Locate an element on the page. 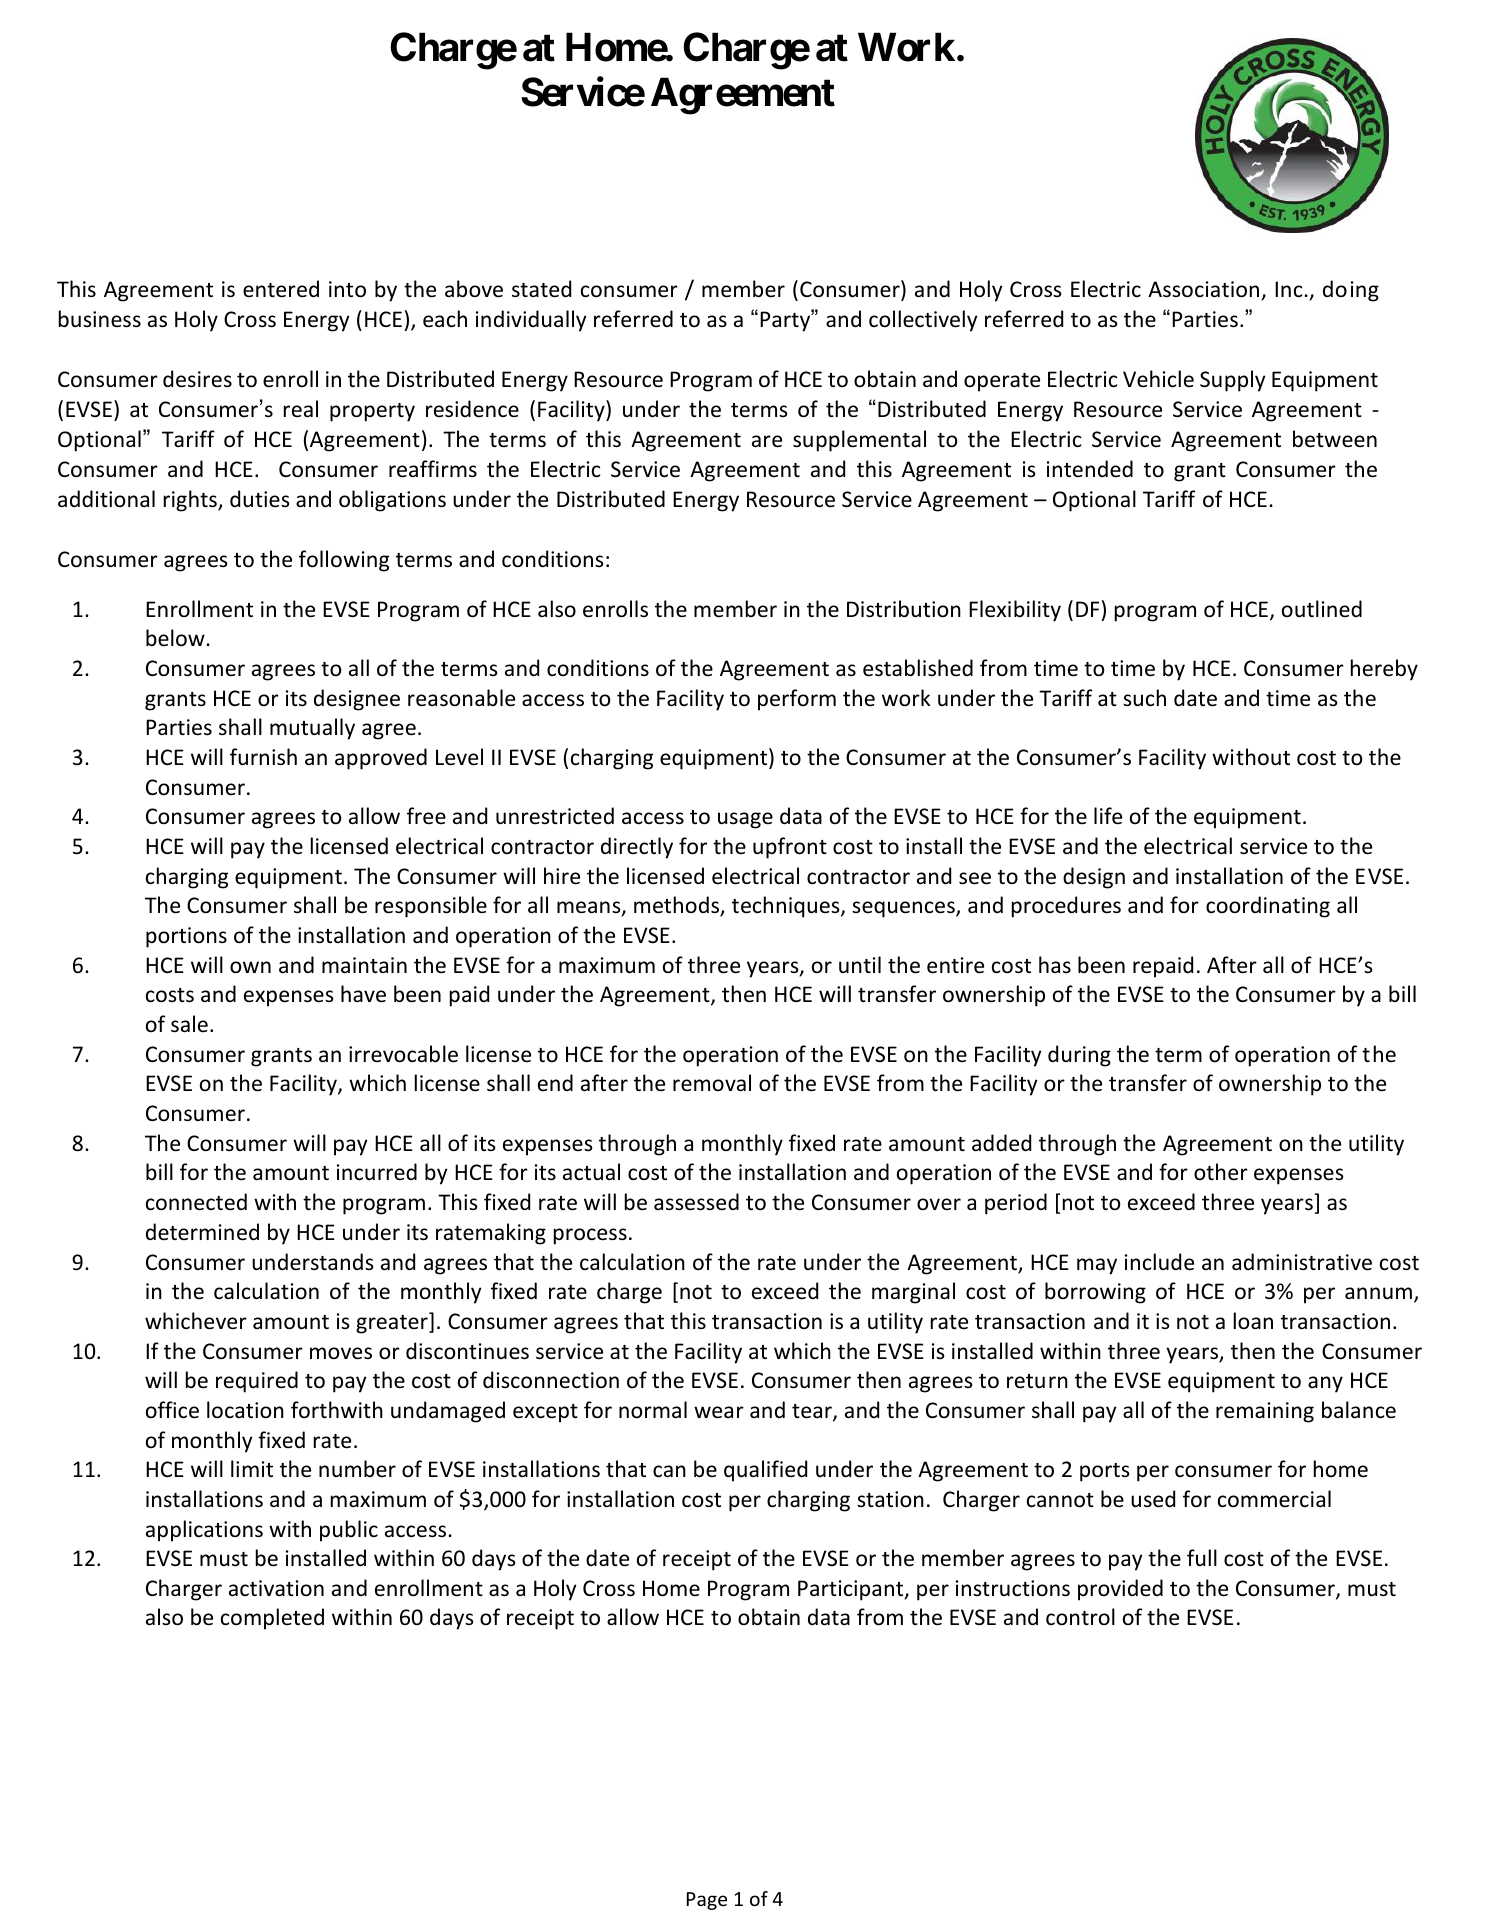  are is located at coordinates (767, 441).
